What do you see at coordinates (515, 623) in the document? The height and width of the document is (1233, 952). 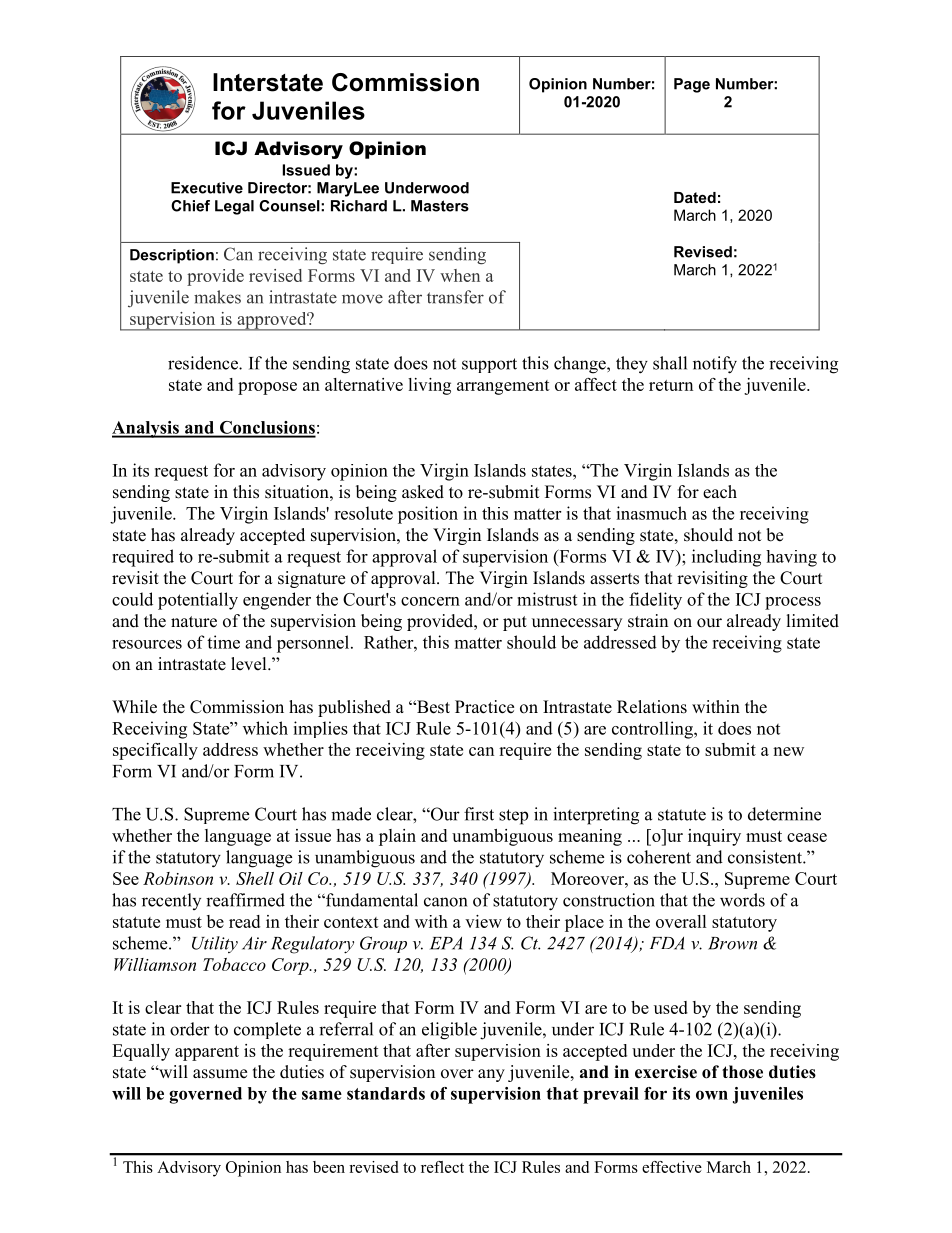 I see `put` at bounding box center [515, 623].
